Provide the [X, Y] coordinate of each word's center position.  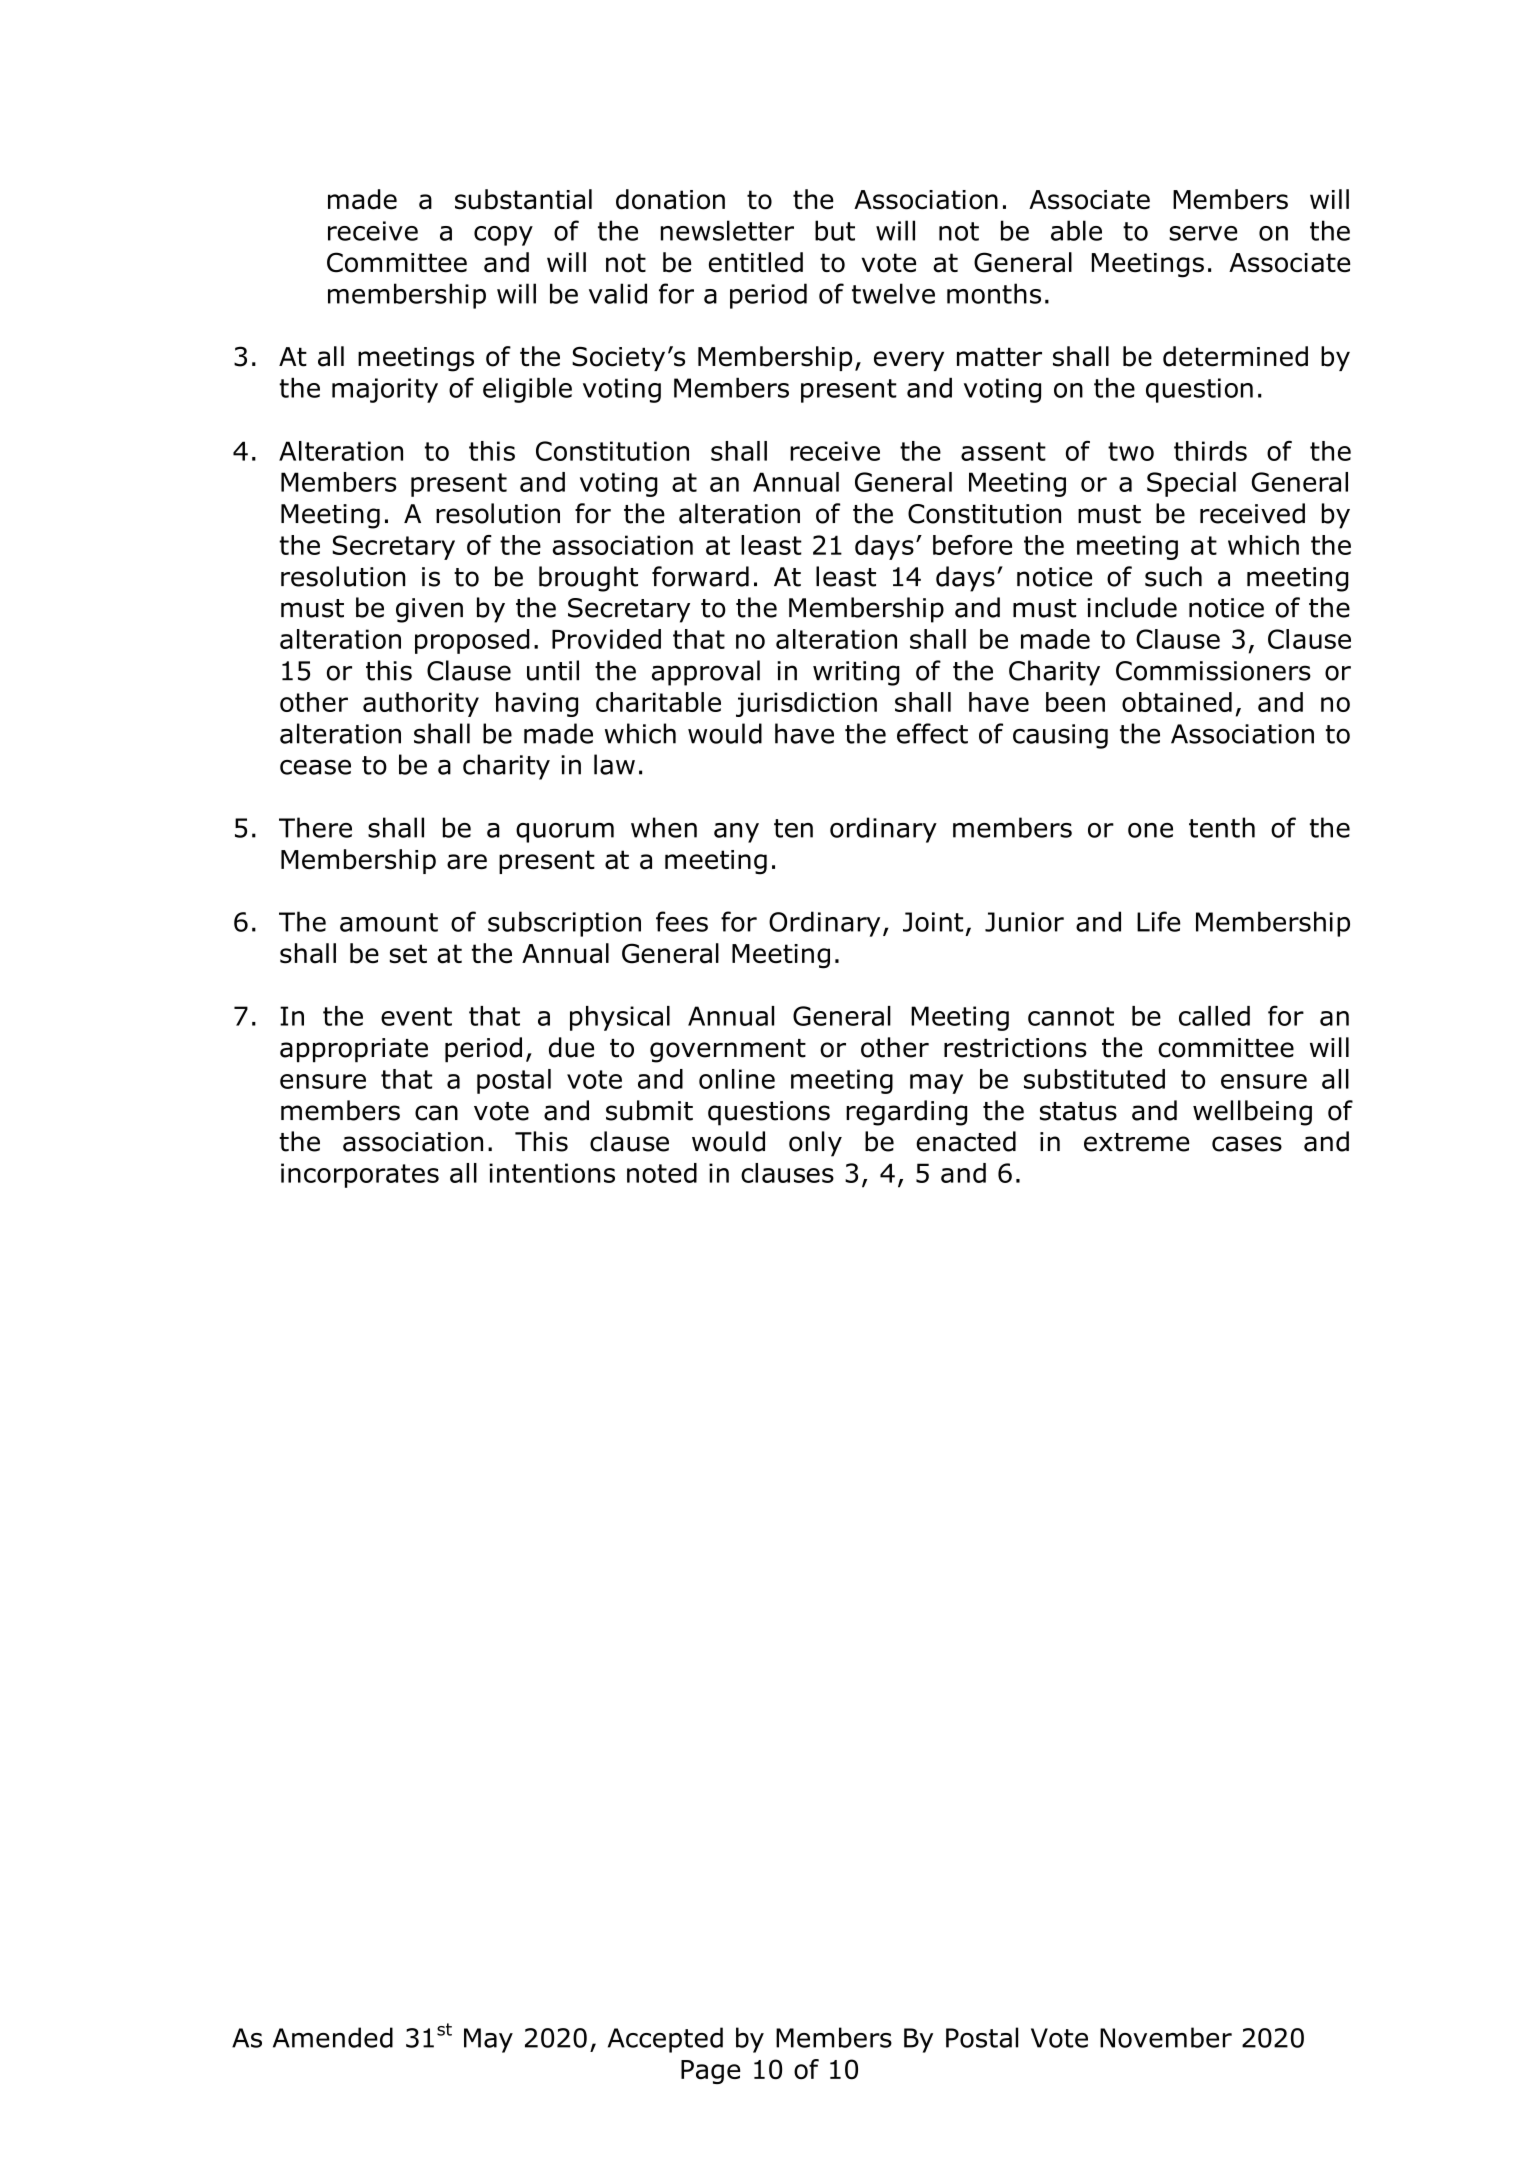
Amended [333, 2037]
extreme [1136, 1142]
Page [710, 2072]
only [815, 1144]
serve [1203, 233]
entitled [756, 262]
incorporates [360, 1175]
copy [503, 236]
